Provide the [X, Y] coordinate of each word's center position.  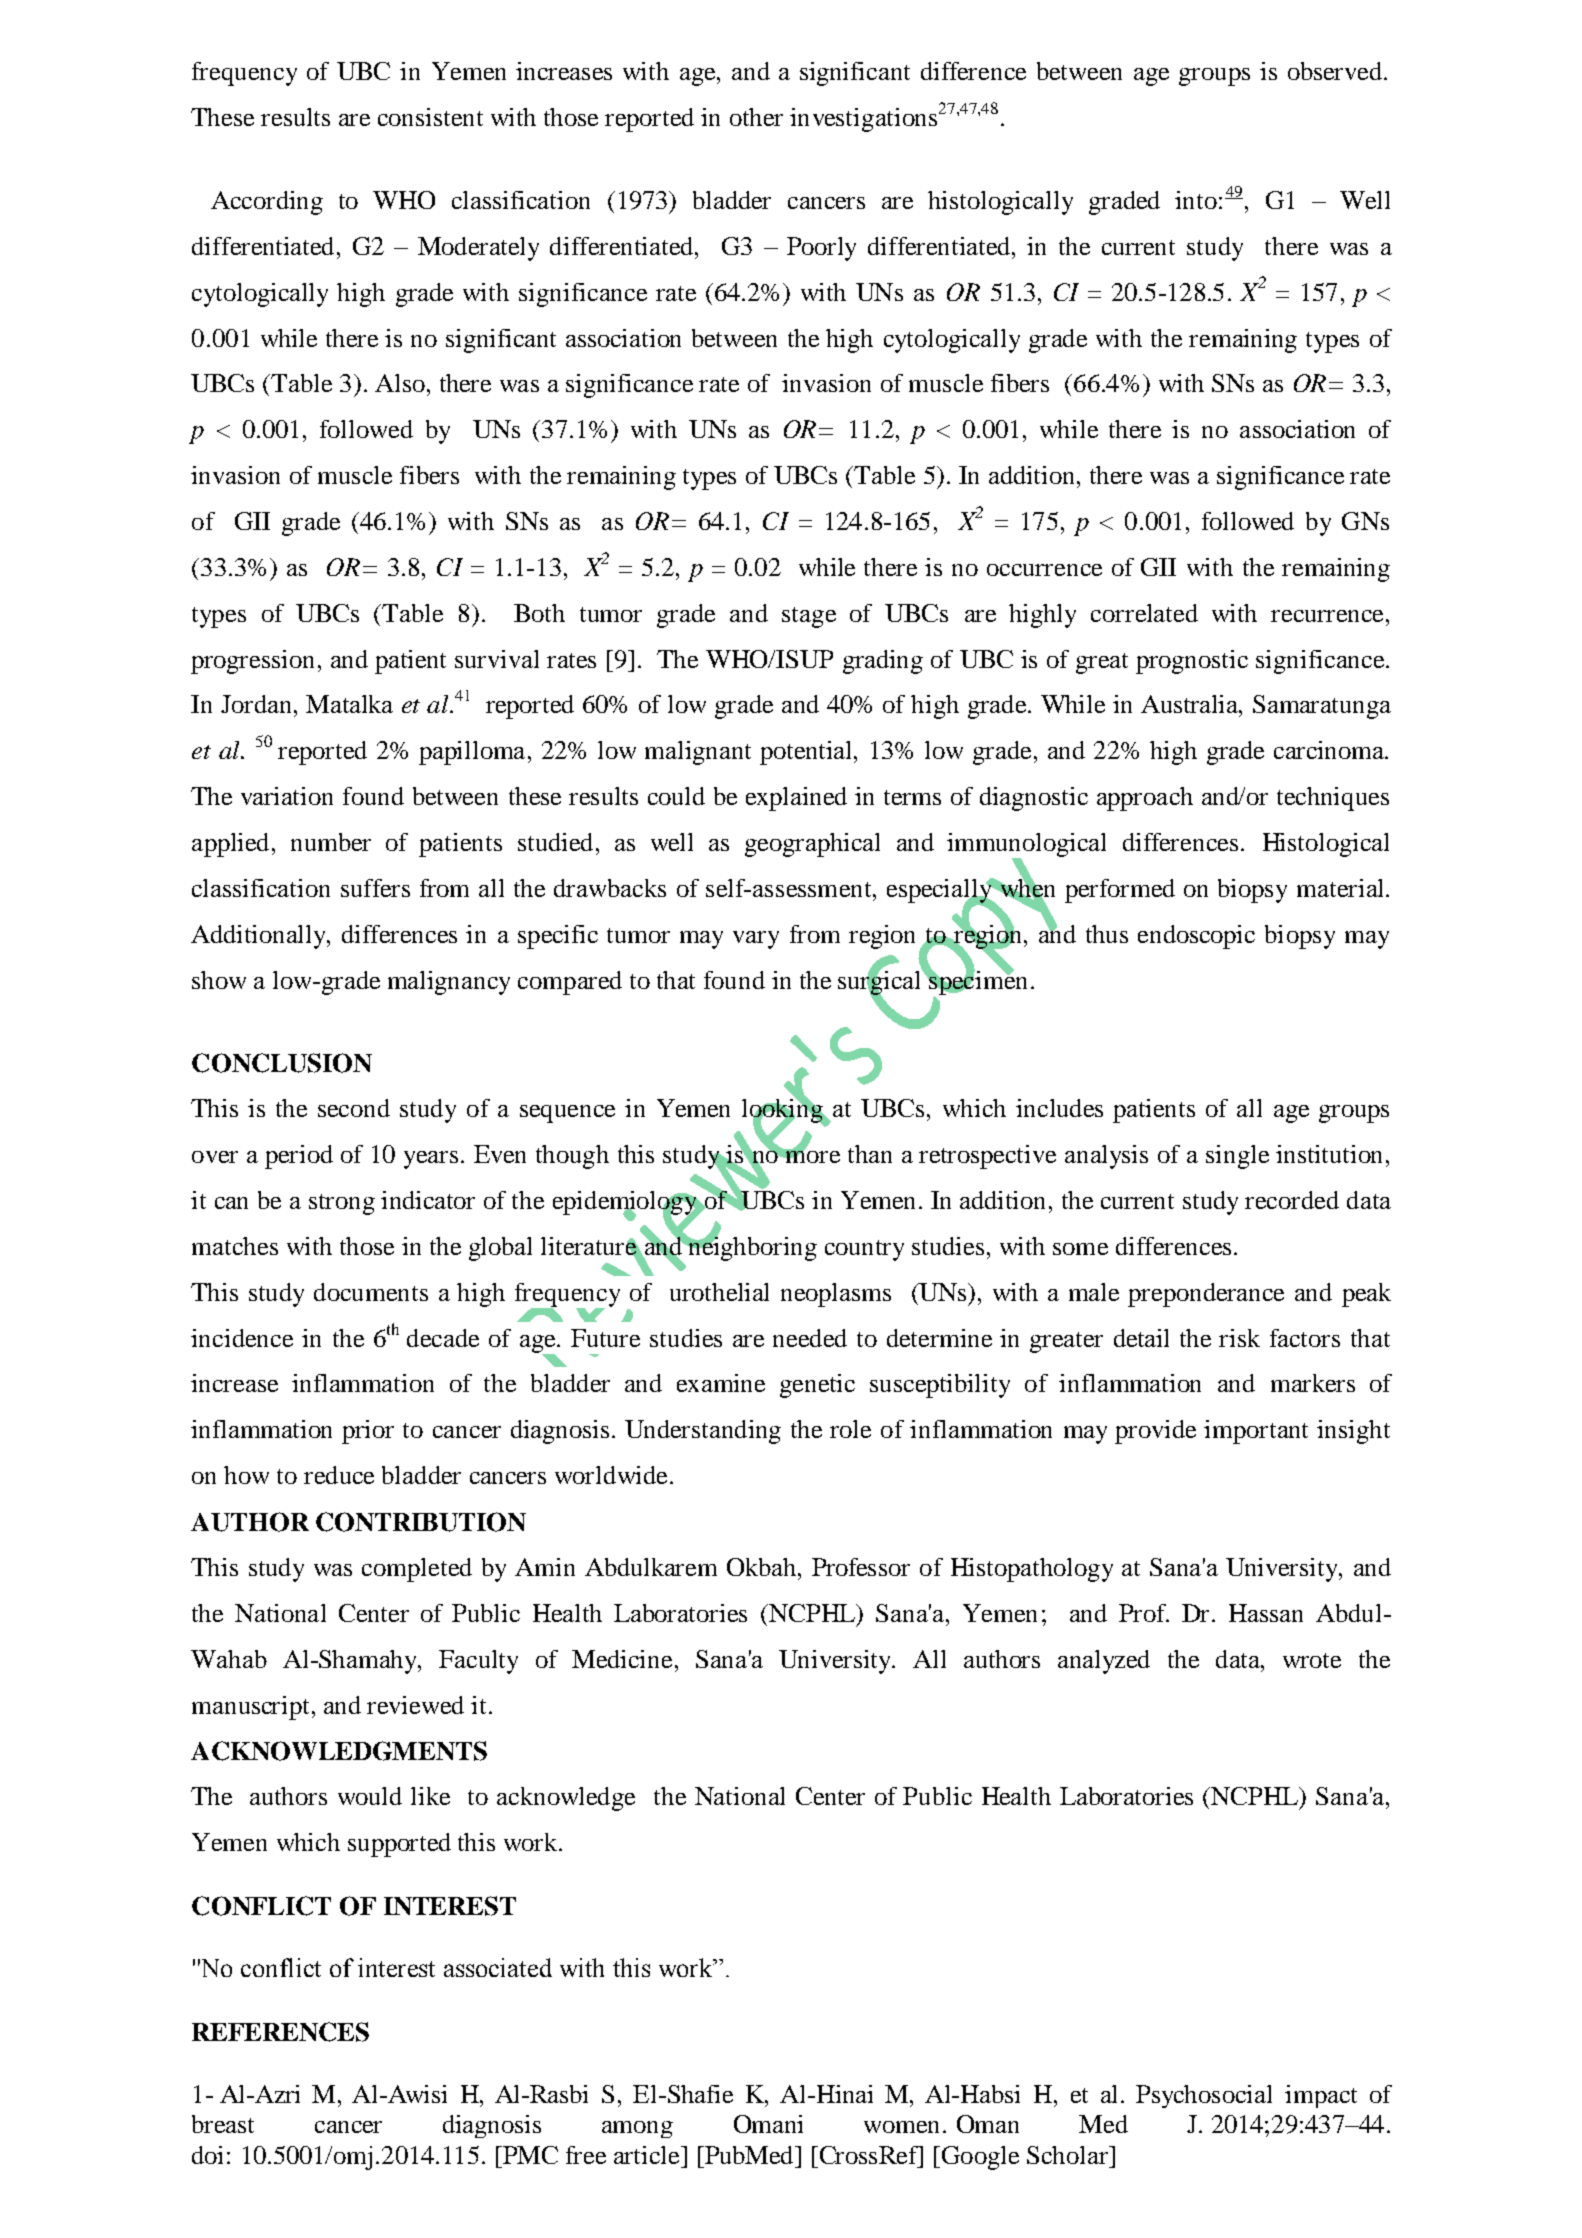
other [756, 117]
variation [287, 796]
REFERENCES [280, 2032]
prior [368, 1432]
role [850, 1429]
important [1256, 1432]
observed [1335, 71]
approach [1145, 799]
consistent [430, 117]
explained [796, 799]
